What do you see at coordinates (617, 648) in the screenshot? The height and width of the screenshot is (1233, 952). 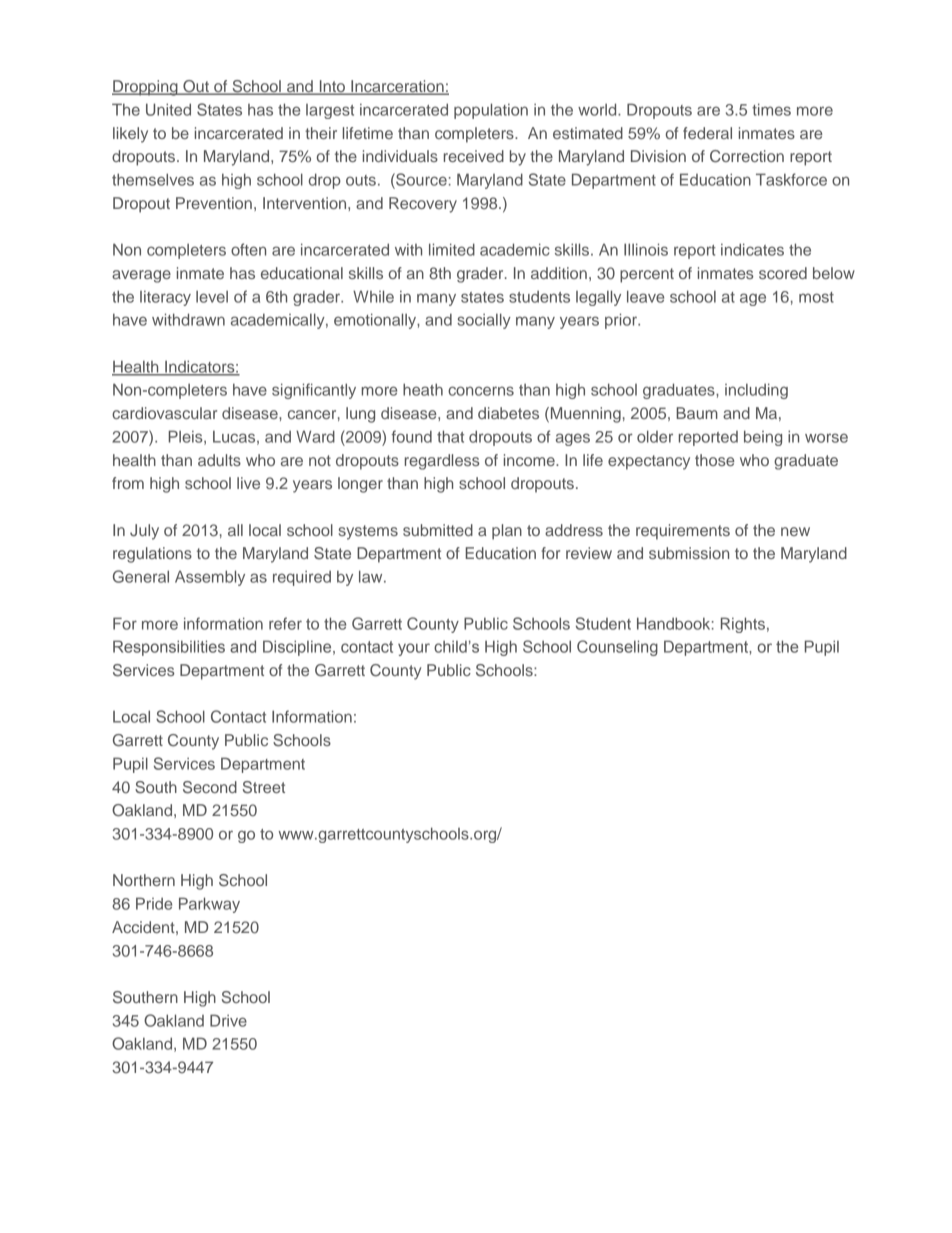 I see `Counseling` at bounding box center [617, 648].
